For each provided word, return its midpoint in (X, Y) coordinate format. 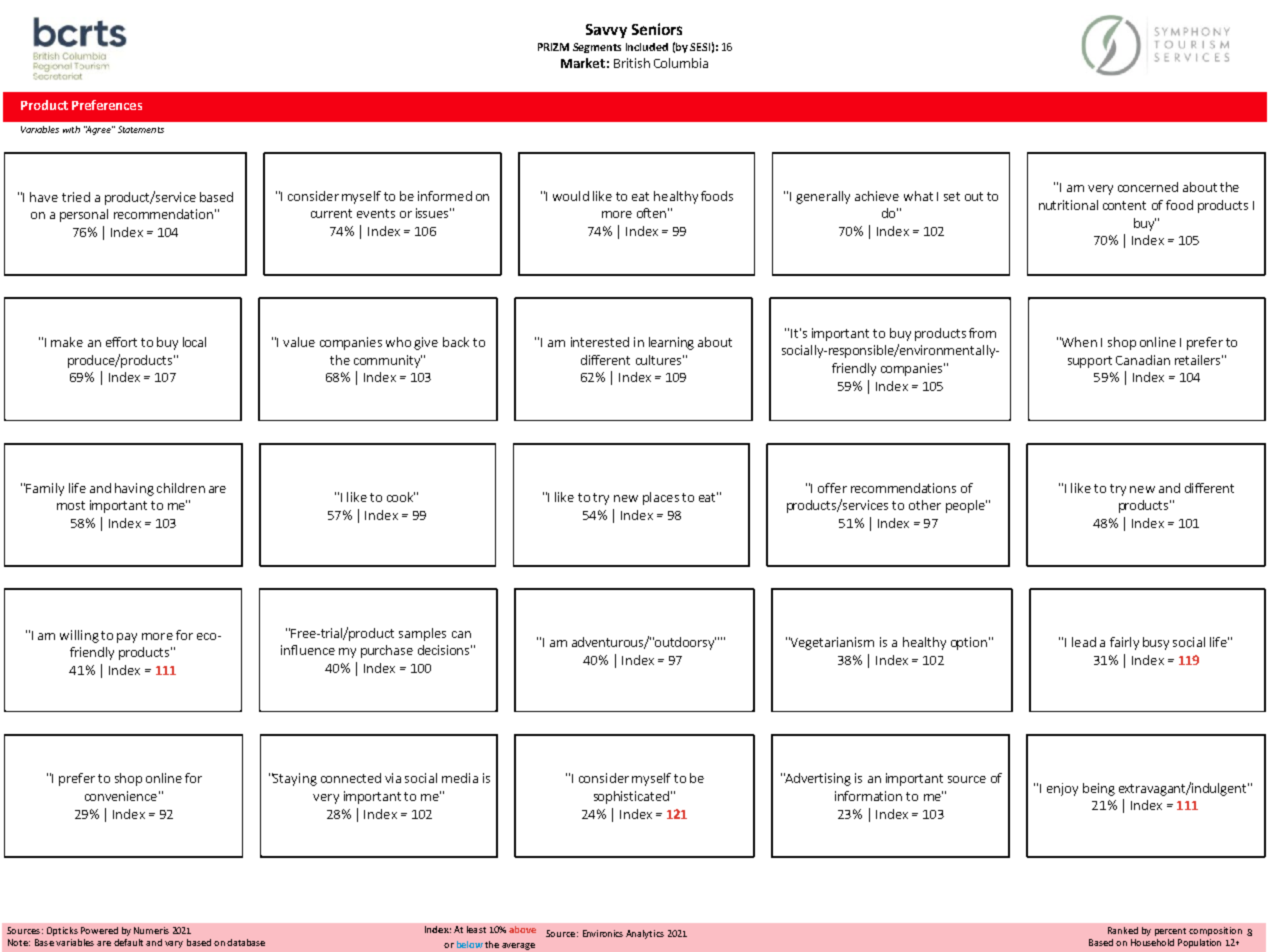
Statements (141, 129)
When (1078, 342)
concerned (1148, 187)
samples (422, 634)
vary (174, 944)
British (632, 63)
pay (127, 638)
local (194, 342)
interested (600, 342)
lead (1084, 642)
